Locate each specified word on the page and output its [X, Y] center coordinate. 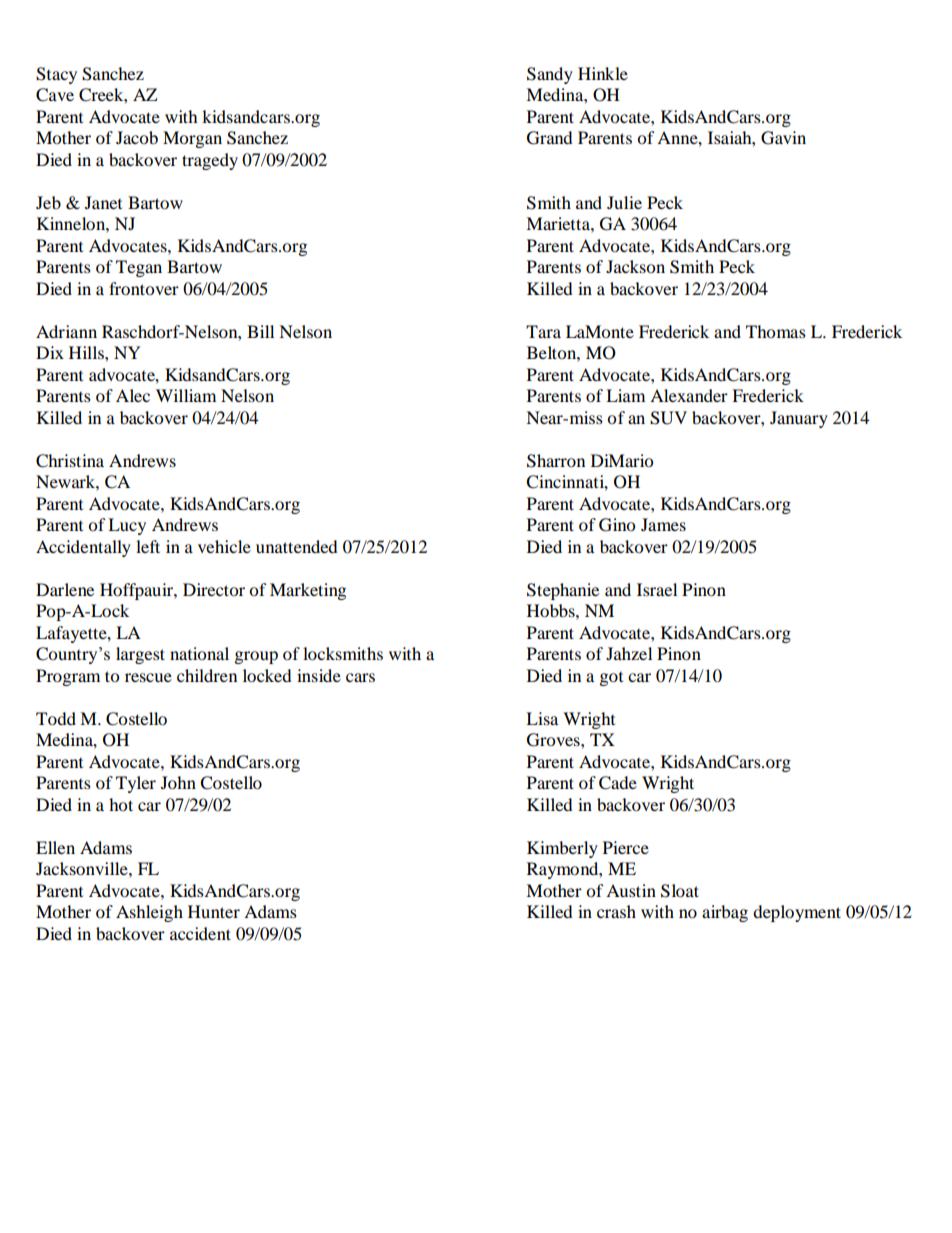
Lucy [127, 526]
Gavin [783, 138]
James [663, 524]
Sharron [556, 461]
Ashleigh [149, 913]
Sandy [550, 75]
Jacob [137, 137]
